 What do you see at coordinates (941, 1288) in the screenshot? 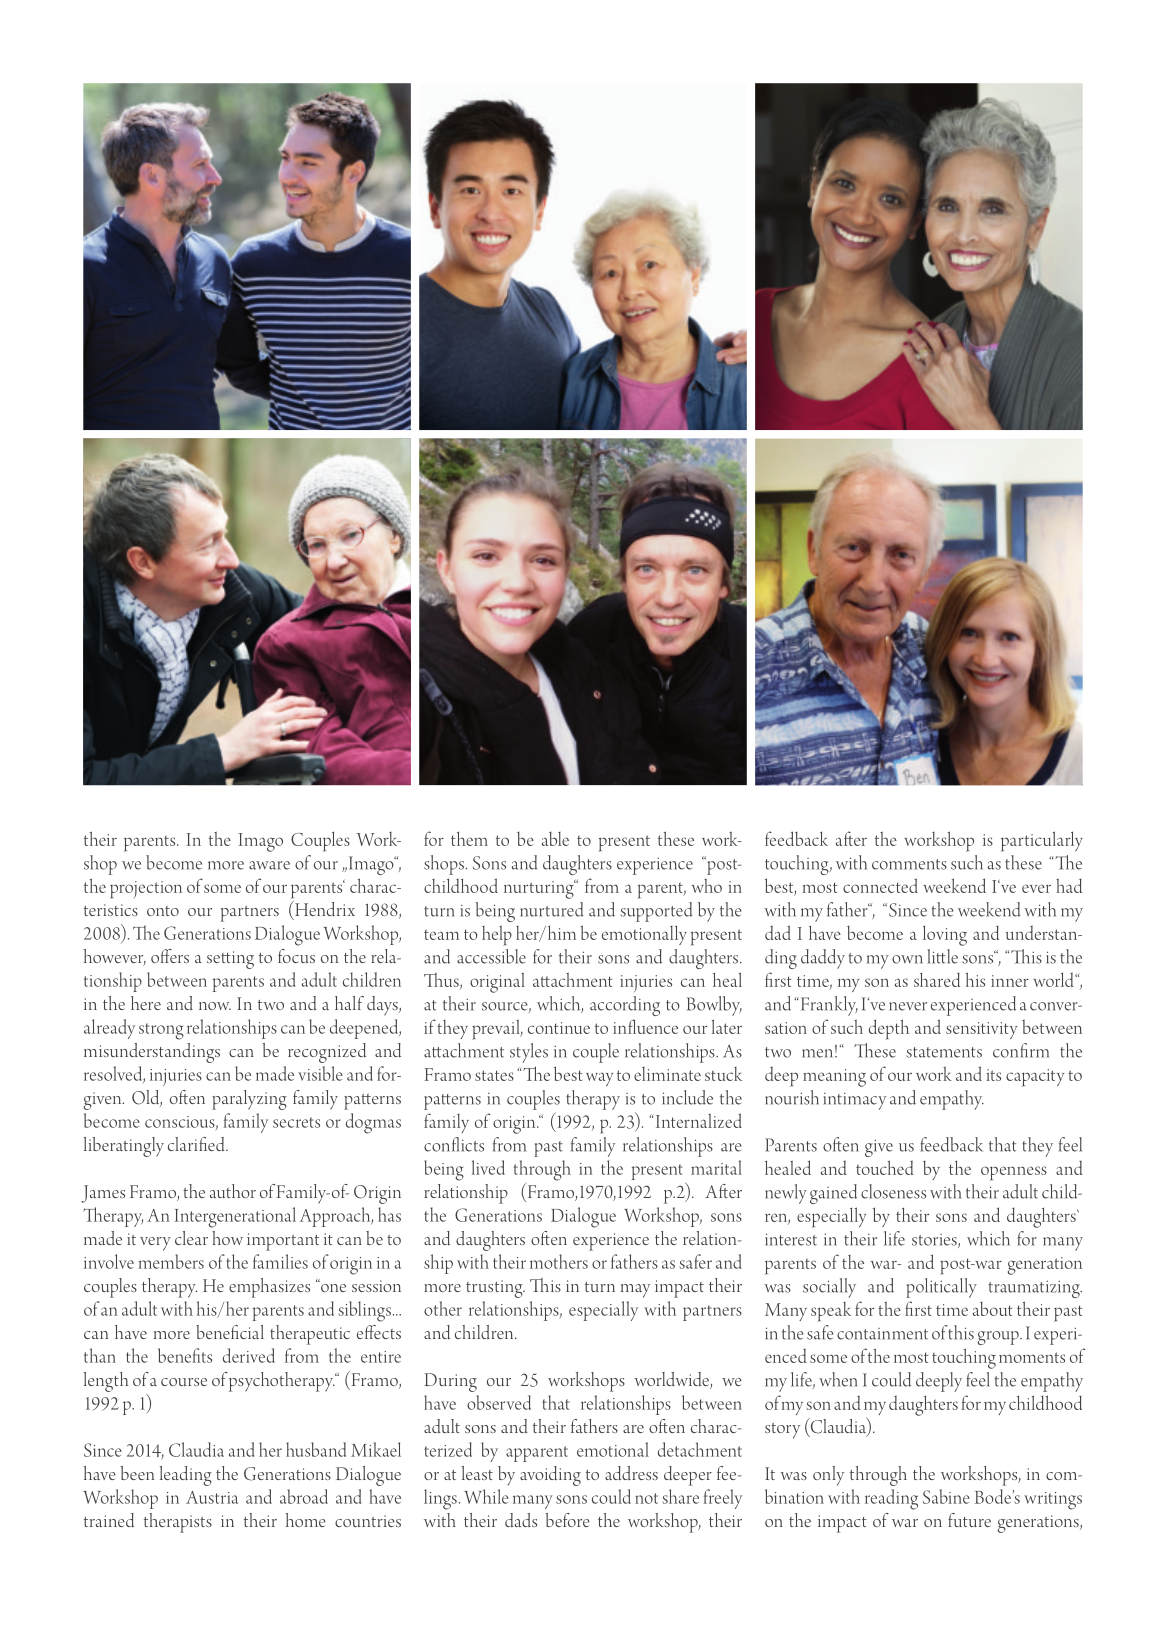
I see `politically` at bounding box center [941, 1288].
